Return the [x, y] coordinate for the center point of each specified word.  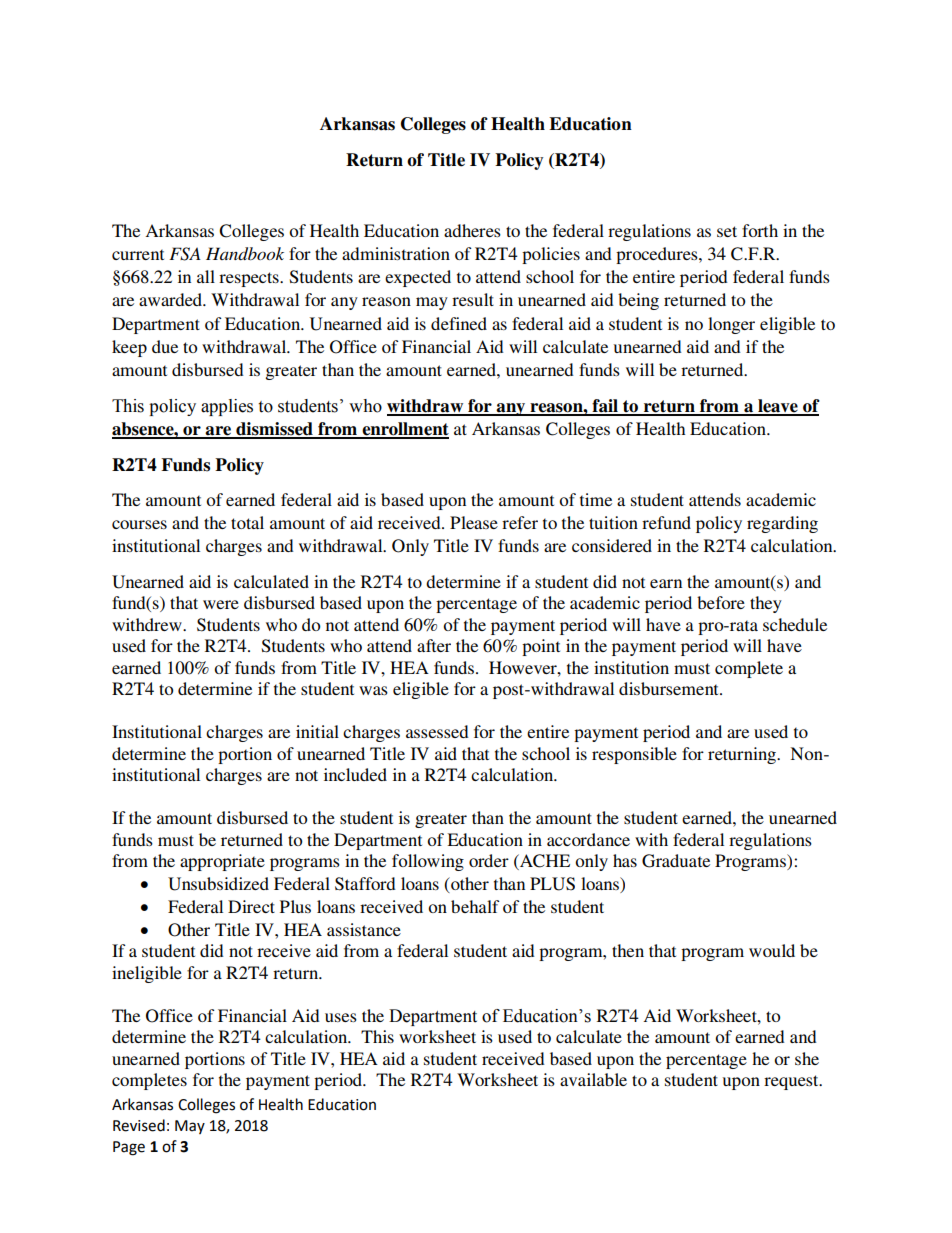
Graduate [676, 861]
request [792, 1082]
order [489, 860]
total [247, 522]
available [593, 1079]
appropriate [222, 862]
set [727, 231]
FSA [185, 254]
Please [474, 522]
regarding [782, 524]
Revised [139, 1125]
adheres [472, 230]
